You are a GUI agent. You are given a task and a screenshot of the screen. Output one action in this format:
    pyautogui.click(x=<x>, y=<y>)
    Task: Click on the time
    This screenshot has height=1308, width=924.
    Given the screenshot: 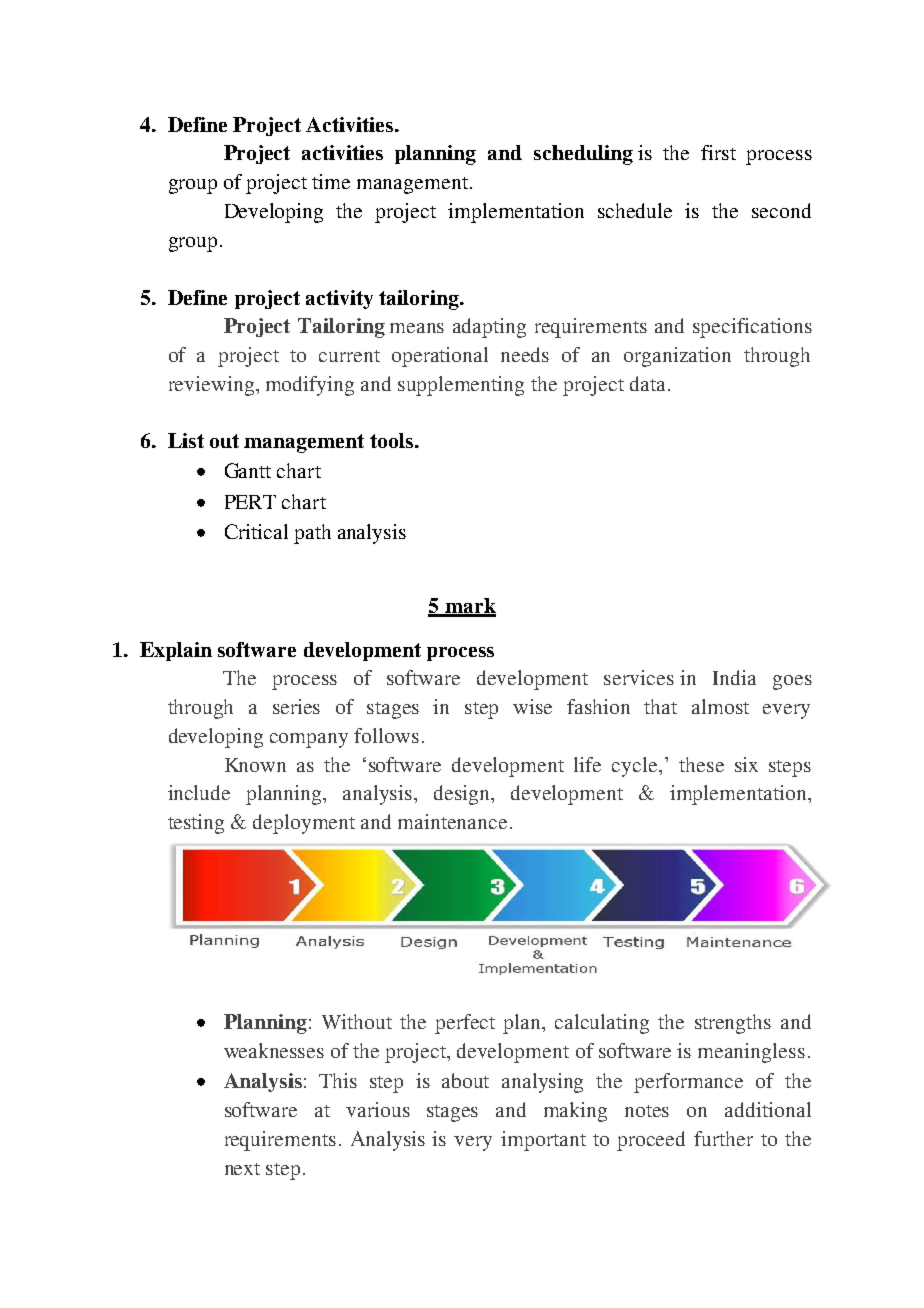 What is the action you would take?
    pyautogui.click(x=331, y=181)
